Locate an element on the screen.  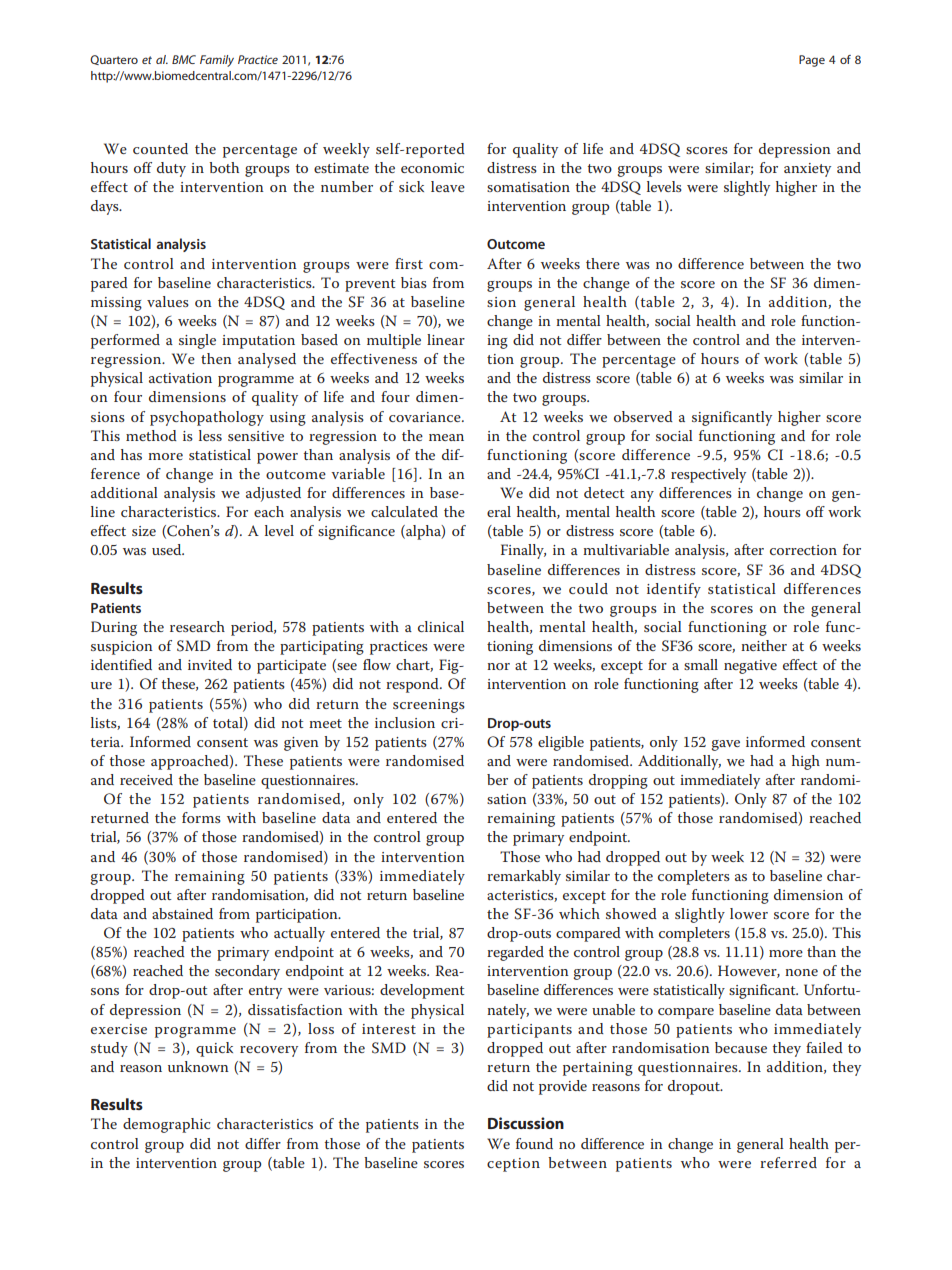
clinical is located at coordinates (441, 626).
